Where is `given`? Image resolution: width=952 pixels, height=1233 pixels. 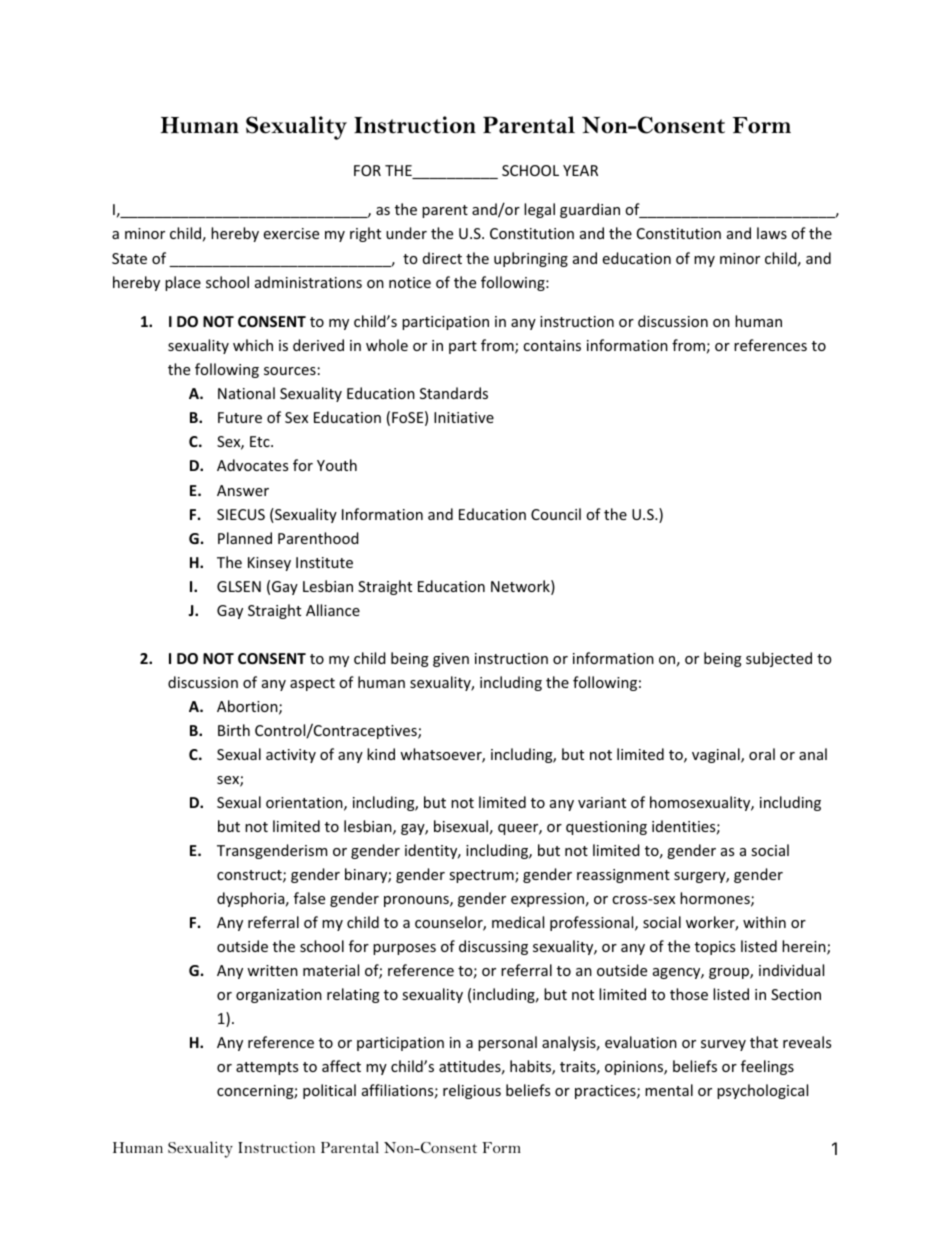
given is located at coordinates (451, 660).
